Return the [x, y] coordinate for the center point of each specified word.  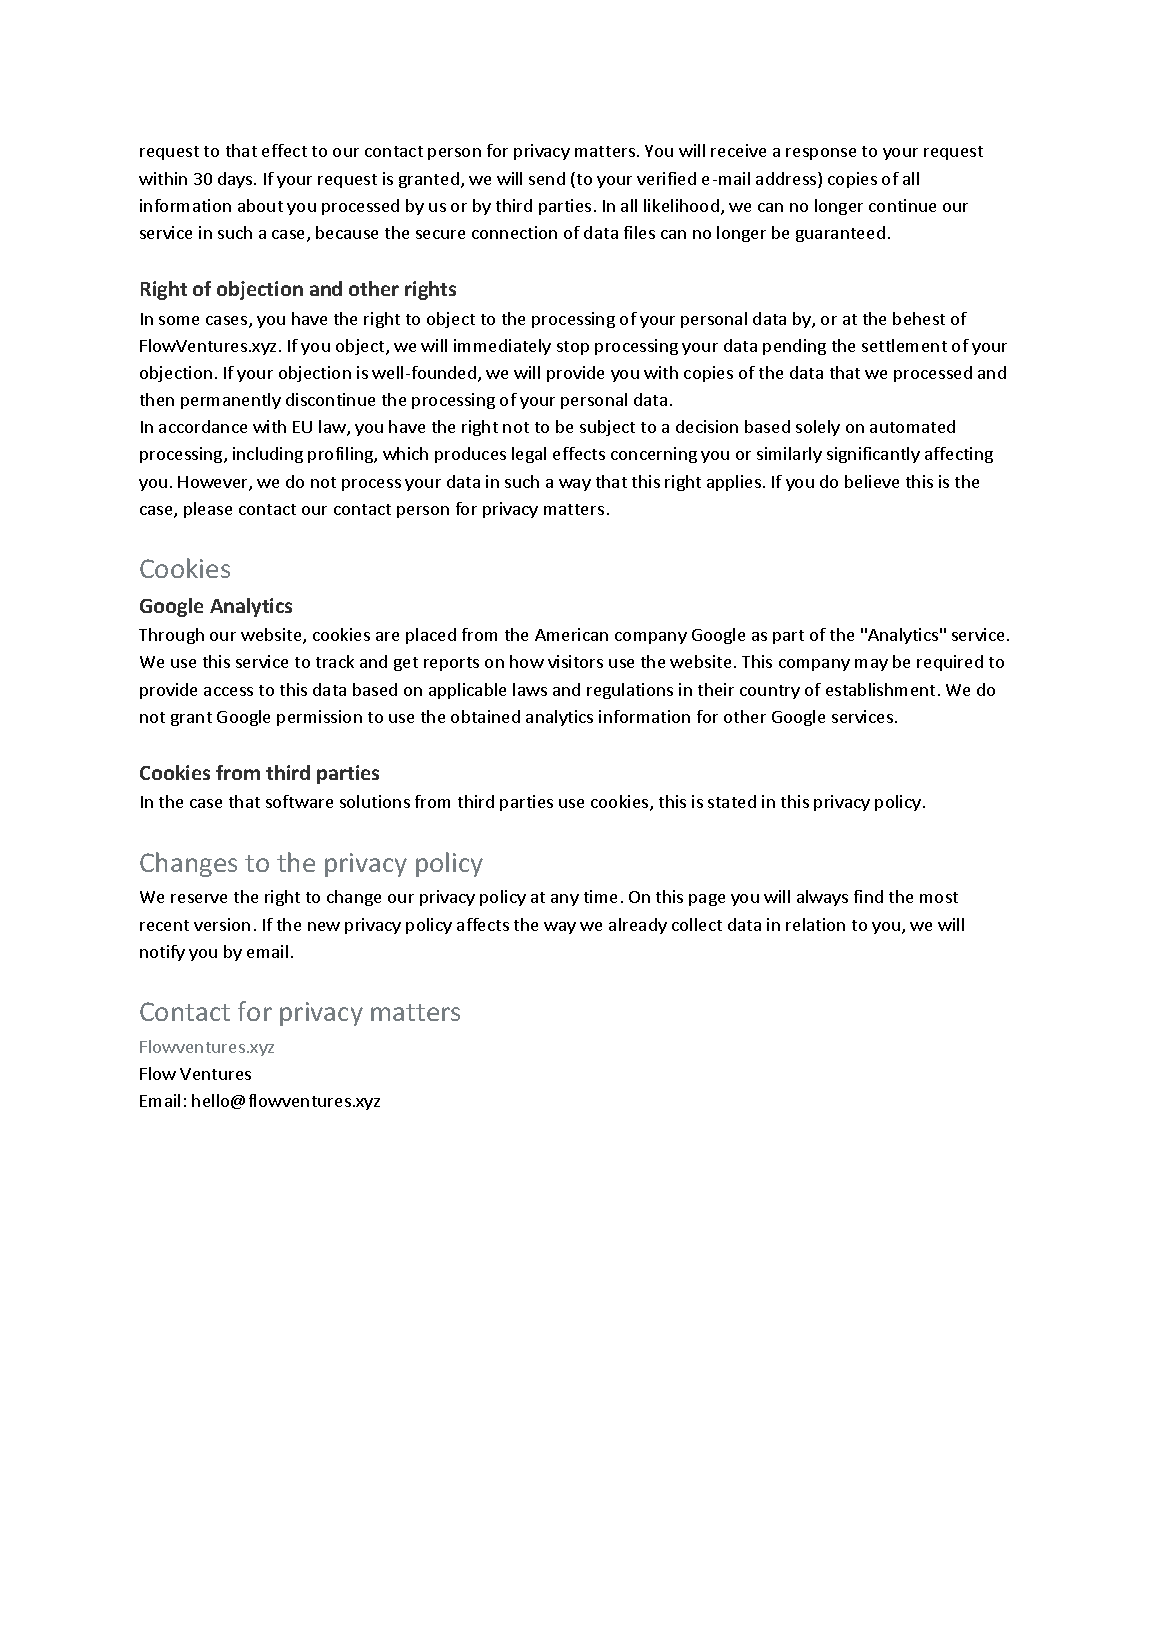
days [236, 180]
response [821, 154]
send [547, 178]
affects [483, 924]
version [222, 924]
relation [815, 924]
